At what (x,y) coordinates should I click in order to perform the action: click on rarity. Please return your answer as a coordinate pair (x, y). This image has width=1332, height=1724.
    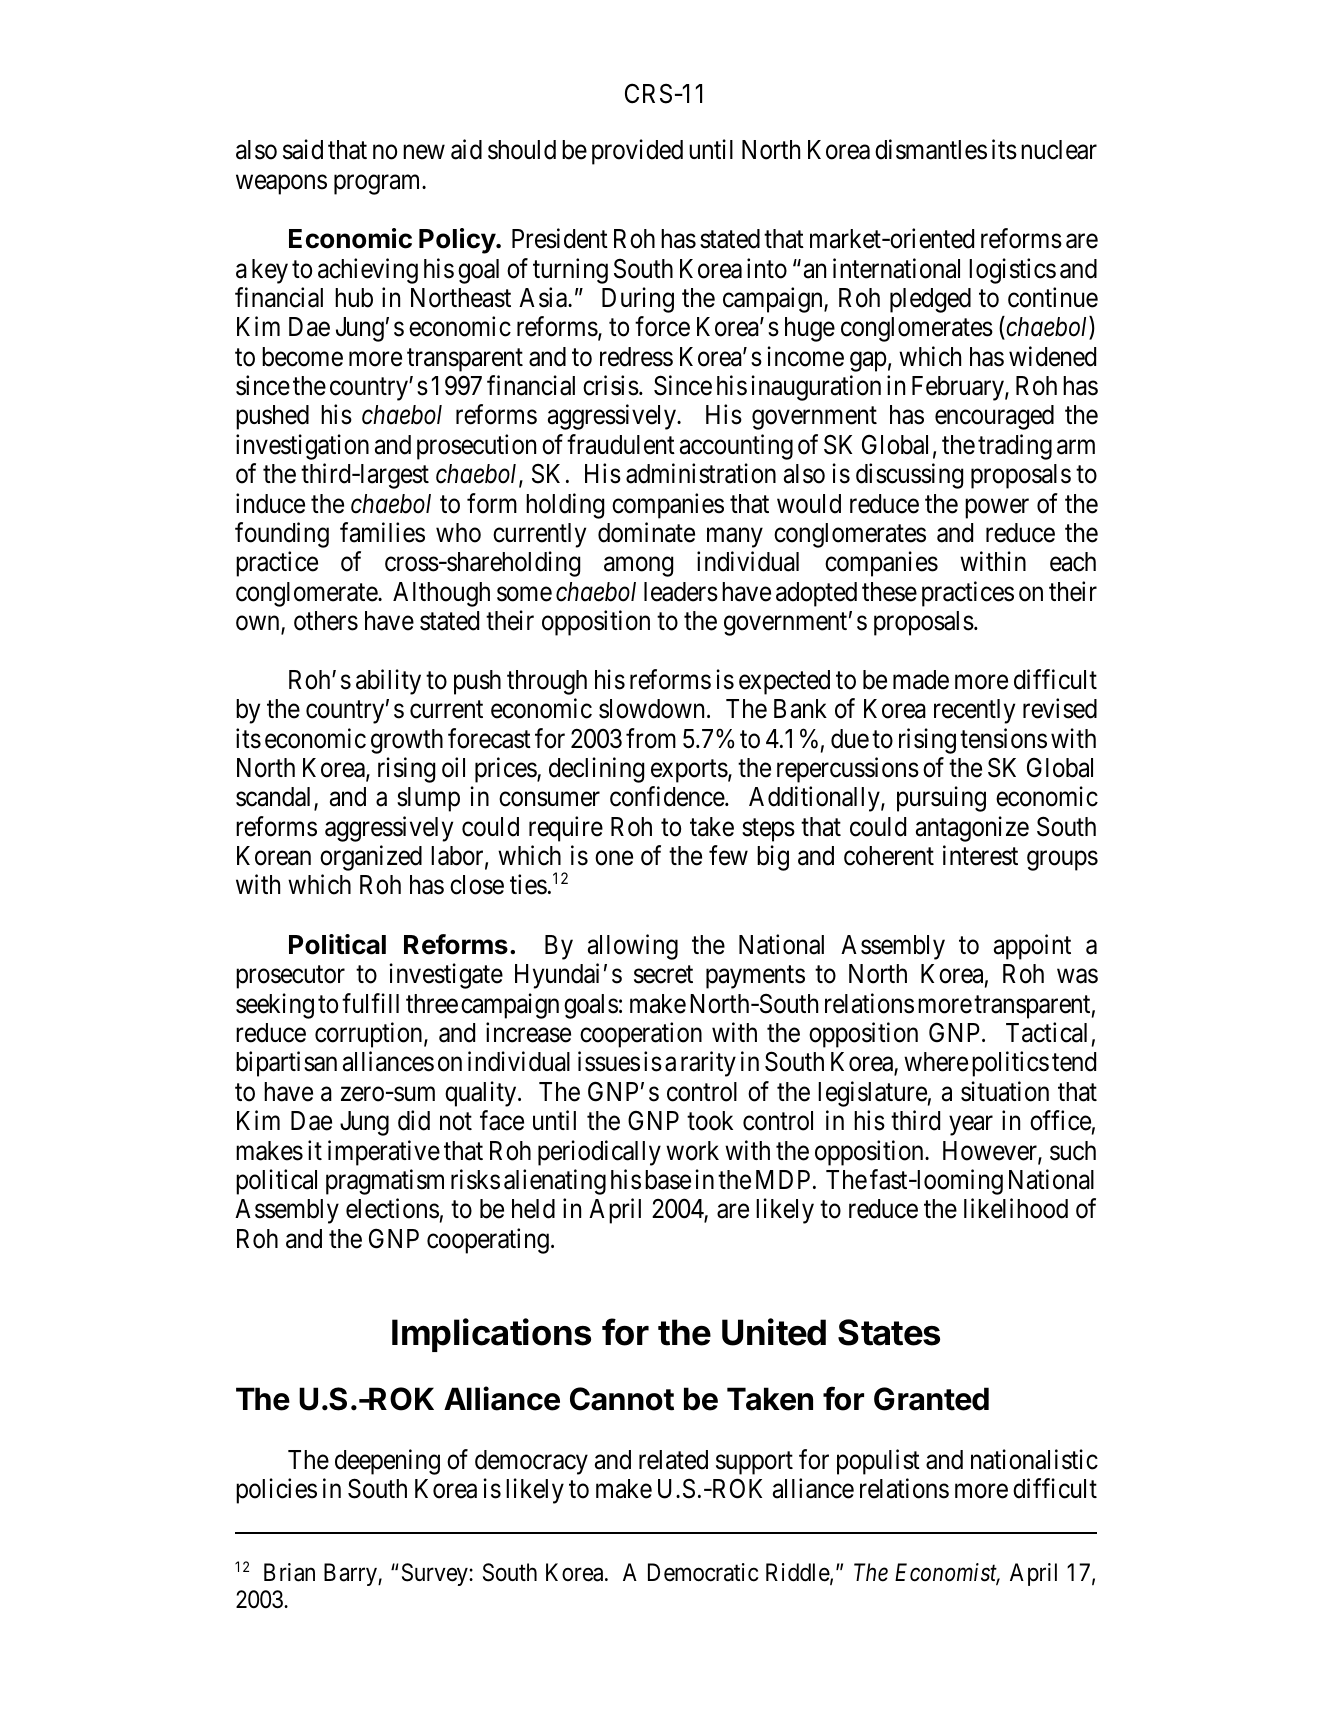
    Looking at the image, I should click on (708, 1064).
